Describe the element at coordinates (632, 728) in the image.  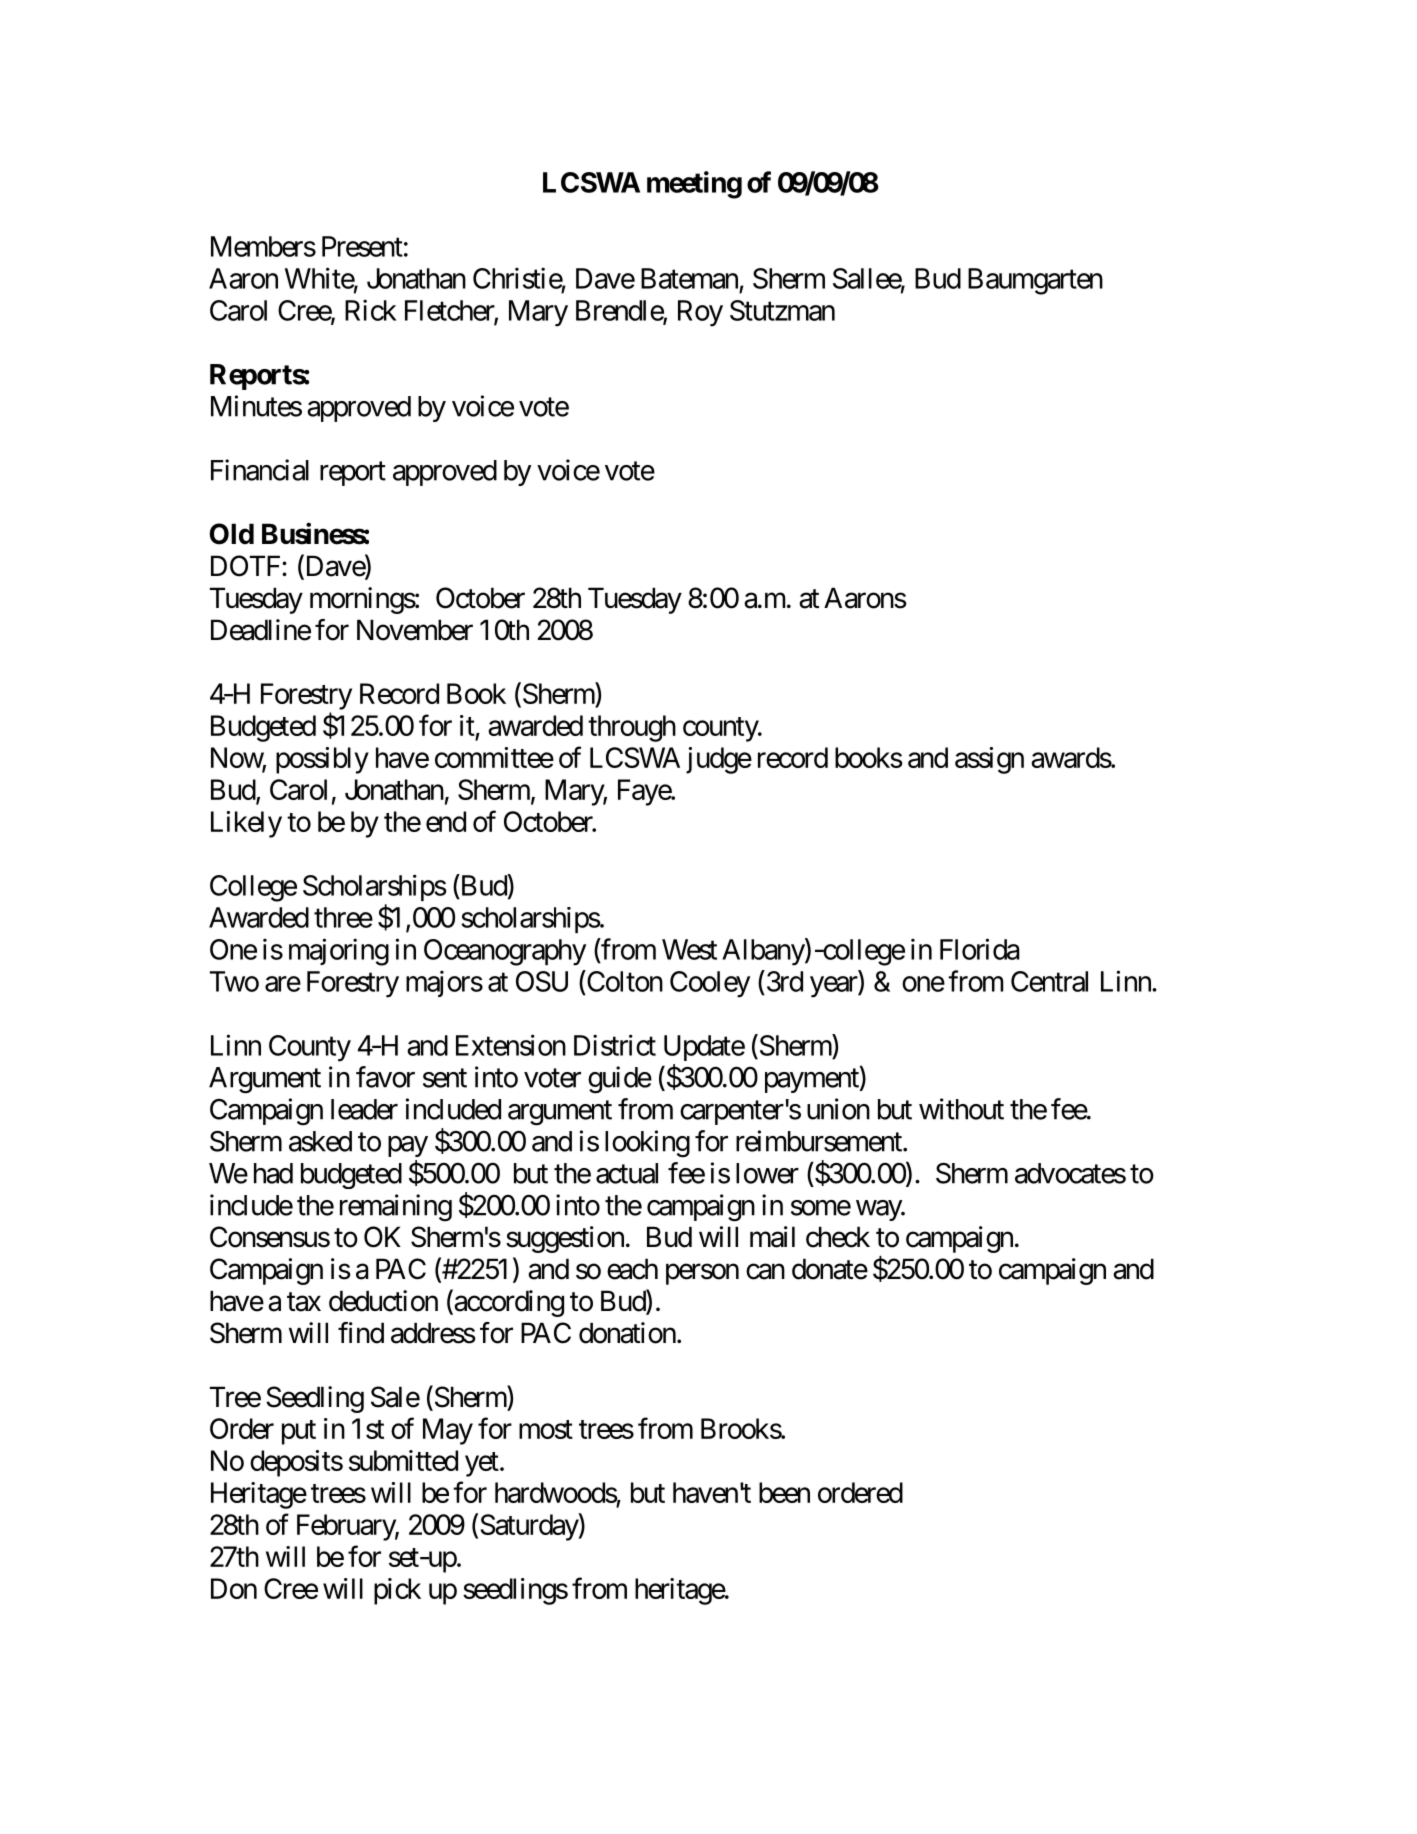
I see `through` at that location.
